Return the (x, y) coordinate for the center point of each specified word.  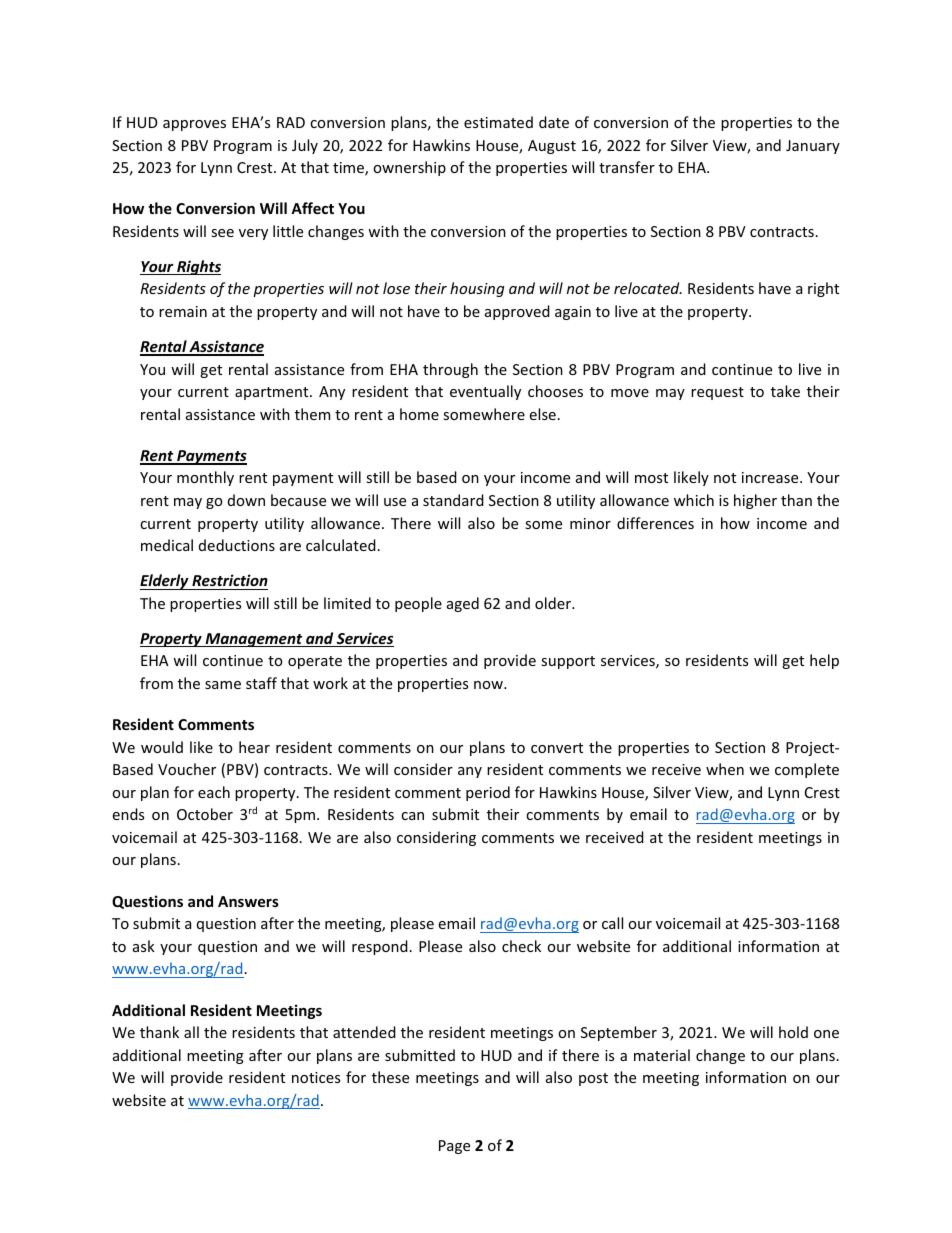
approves (194, 125)
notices (316, 1077)
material (662, 1055)
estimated (498, 122)
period (488, 793)
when (725, 769)
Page (454, 1147)
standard (453, 500)
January (813, 147)
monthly (205, 478)
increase (771, 477)
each (214, 792)
